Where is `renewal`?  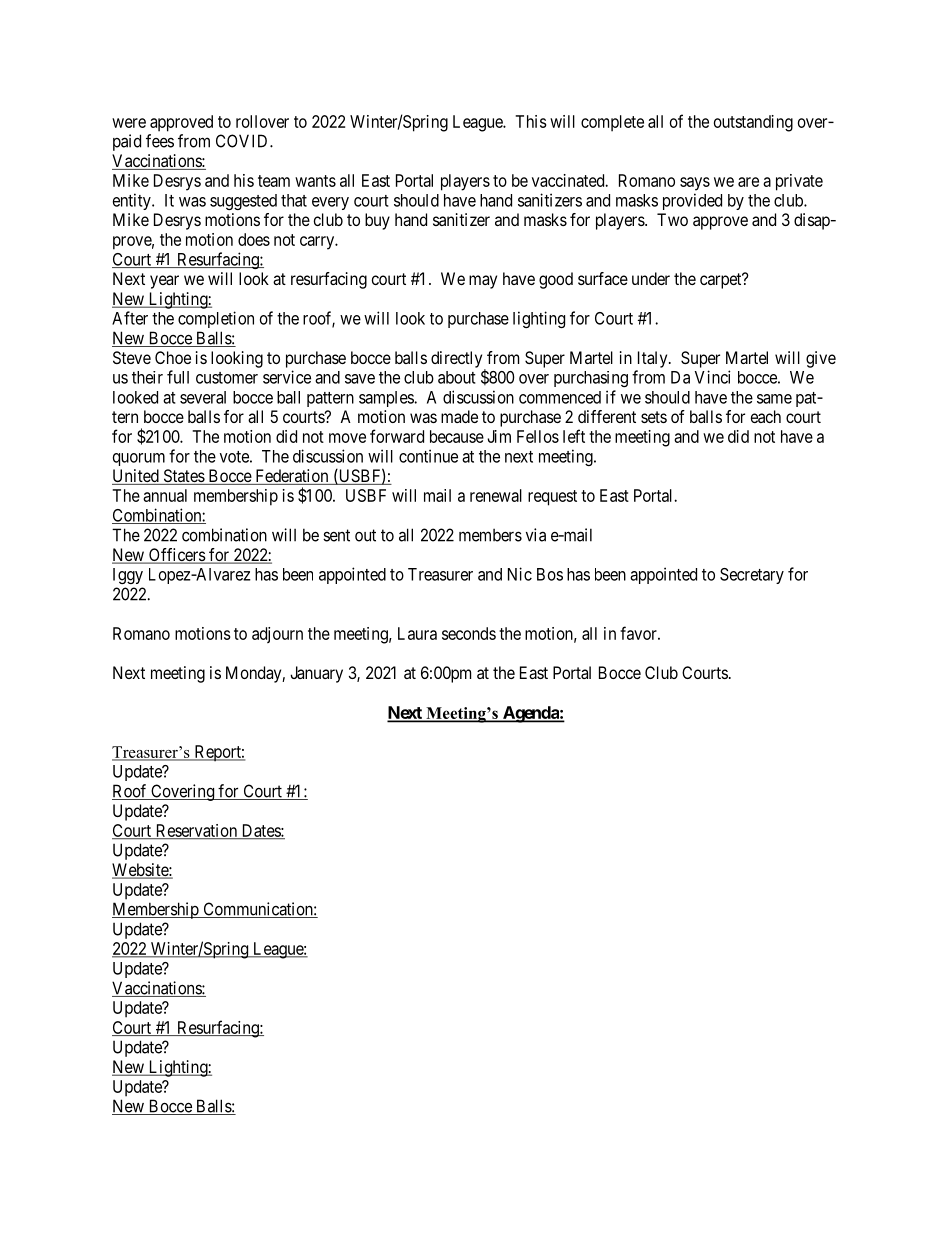 renewal is located at coordinates (496, 495).
